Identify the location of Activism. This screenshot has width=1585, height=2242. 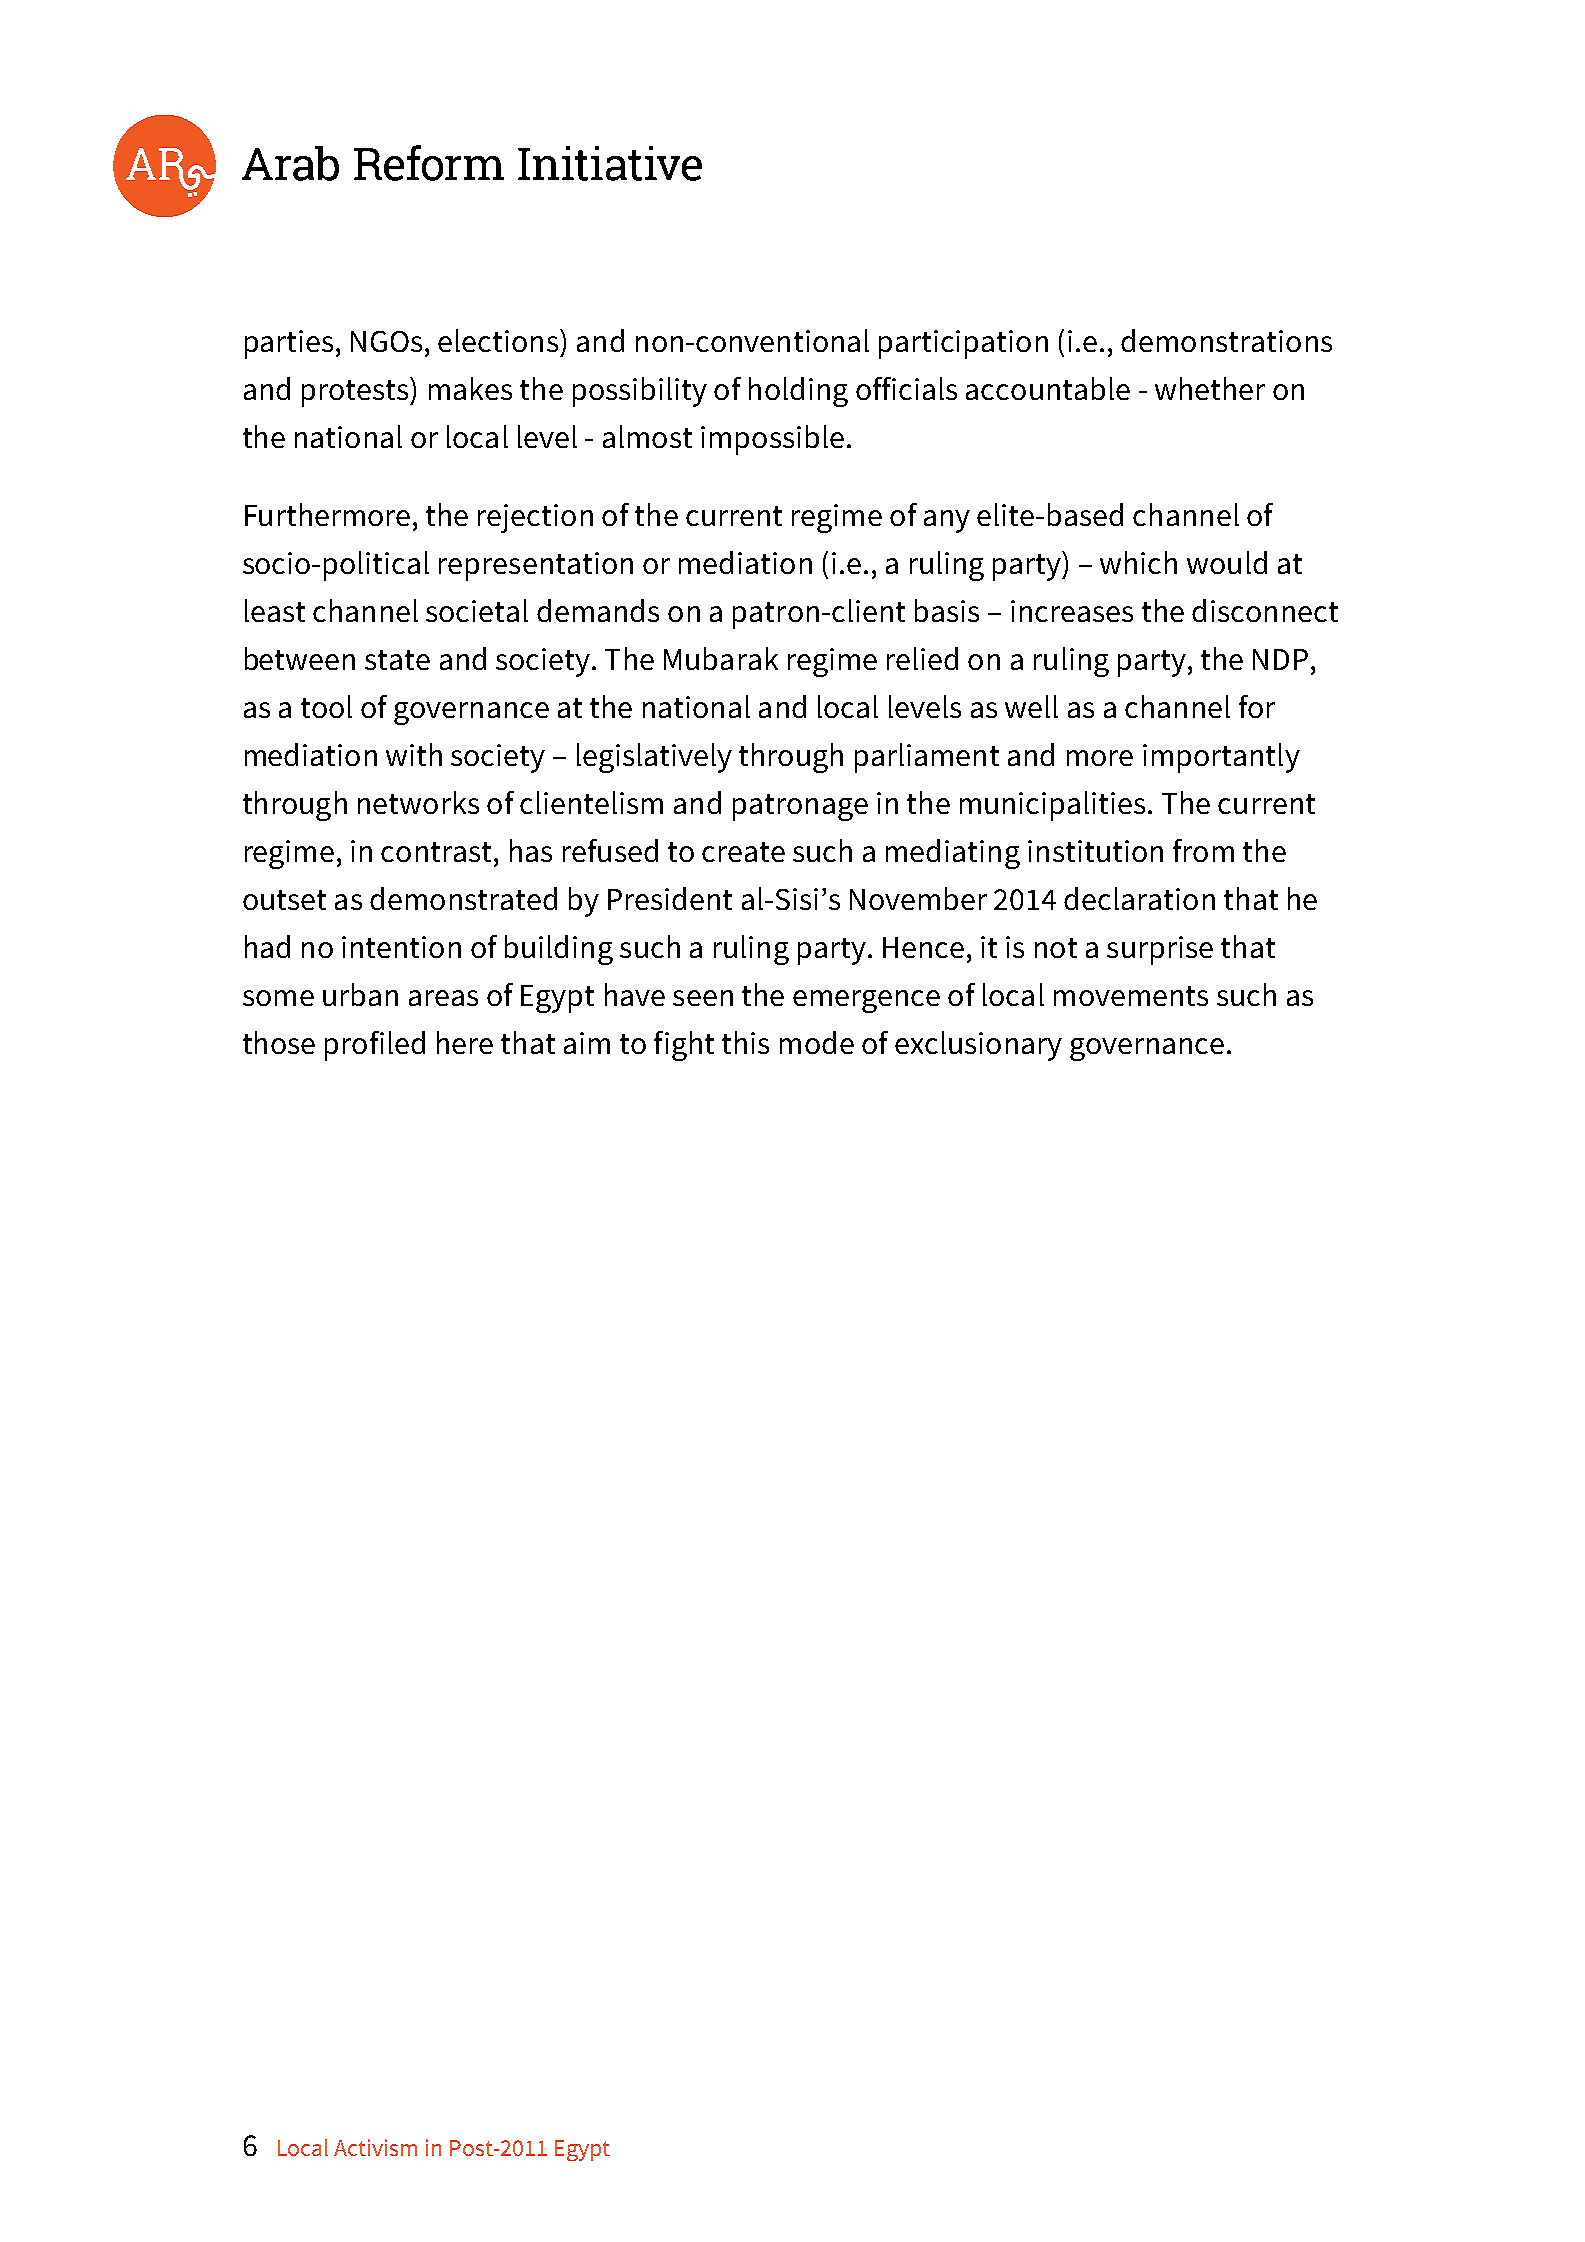
(375, 2147).
